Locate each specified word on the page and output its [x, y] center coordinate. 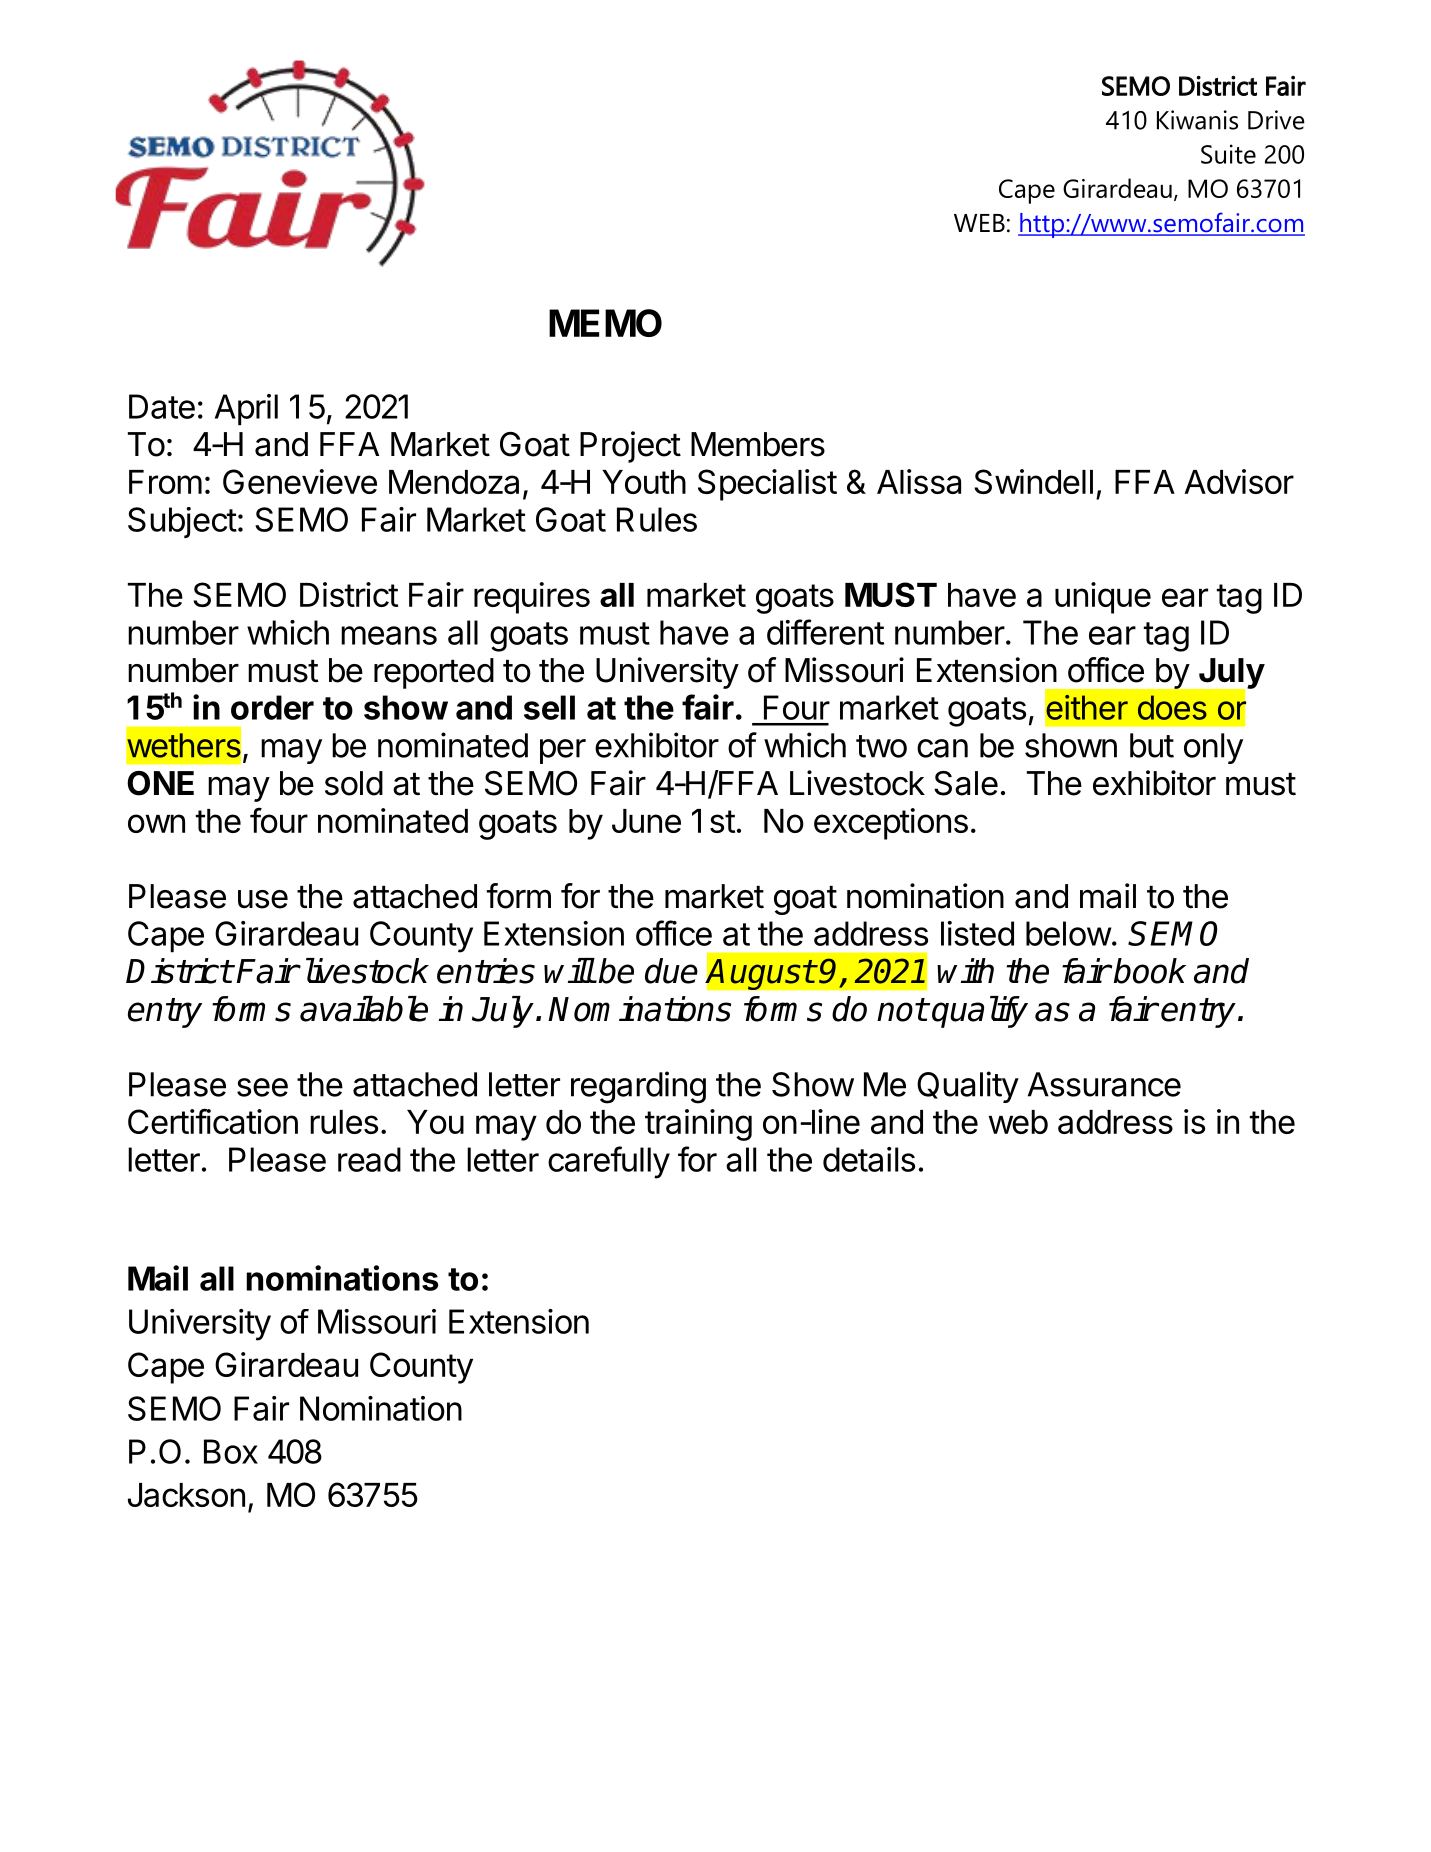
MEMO [605, 323]
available [364, 1009]
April [246, 410]
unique [1103, 598]
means [389, 635]
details [869, 1159]
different [825, 632]
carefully [609, 1162]
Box [231, 1451]
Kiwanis [1197, 120]
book [1149, 971]
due [671, 971]
